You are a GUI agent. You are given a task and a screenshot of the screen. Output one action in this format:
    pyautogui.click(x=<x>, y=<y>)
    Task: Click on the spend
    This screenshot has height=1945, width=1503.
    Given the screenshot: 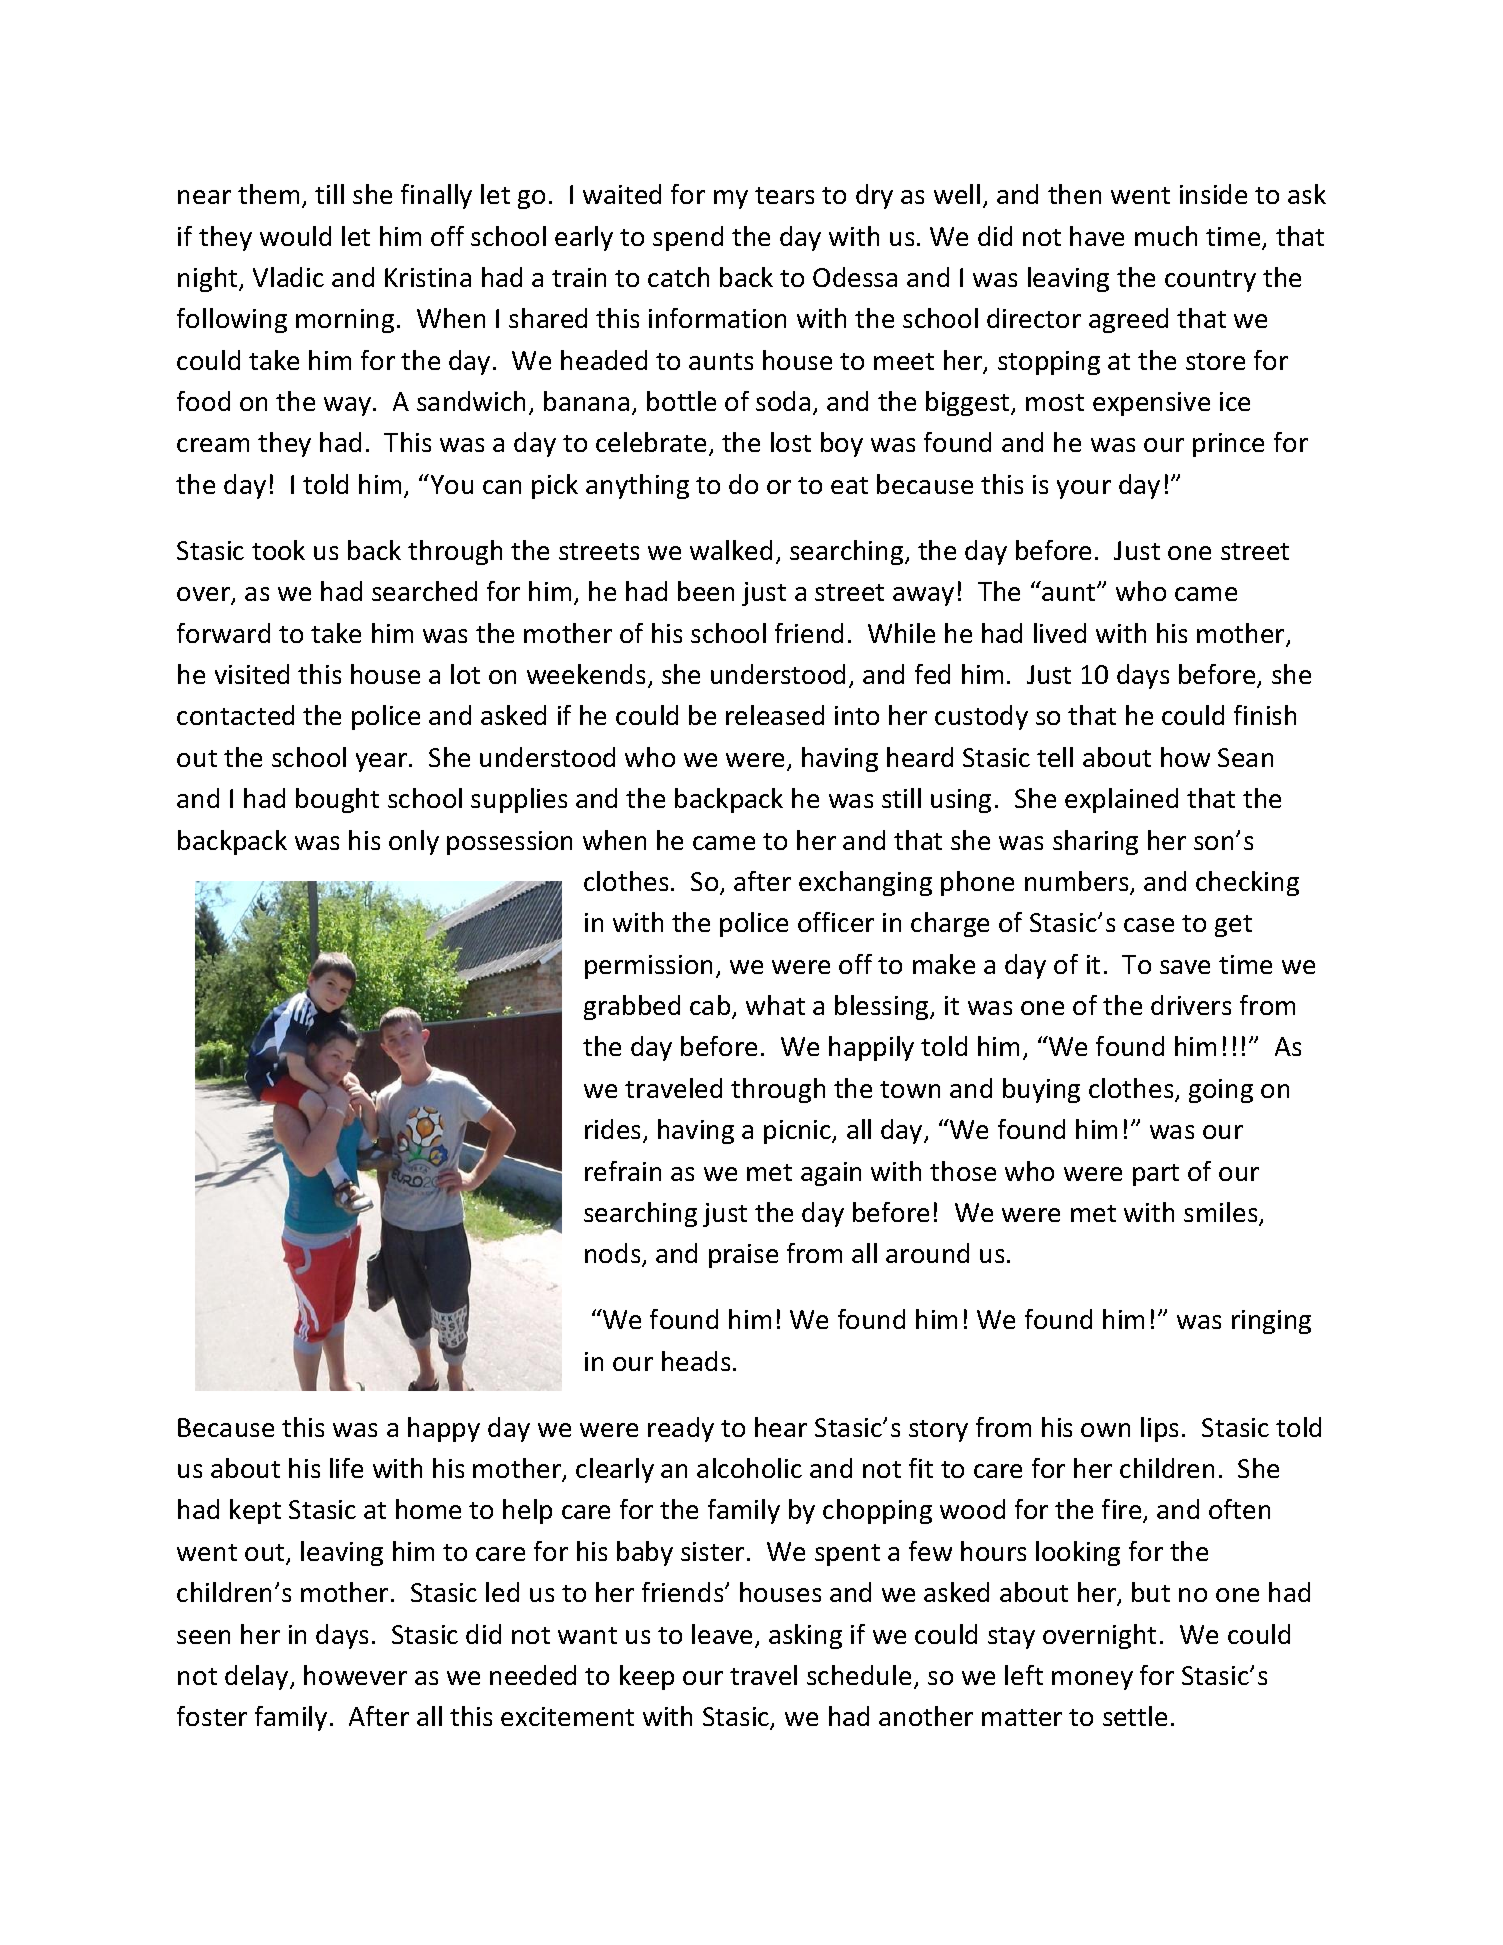 What is the action you would take?
    pyautogui.click(x=688, y=238)
